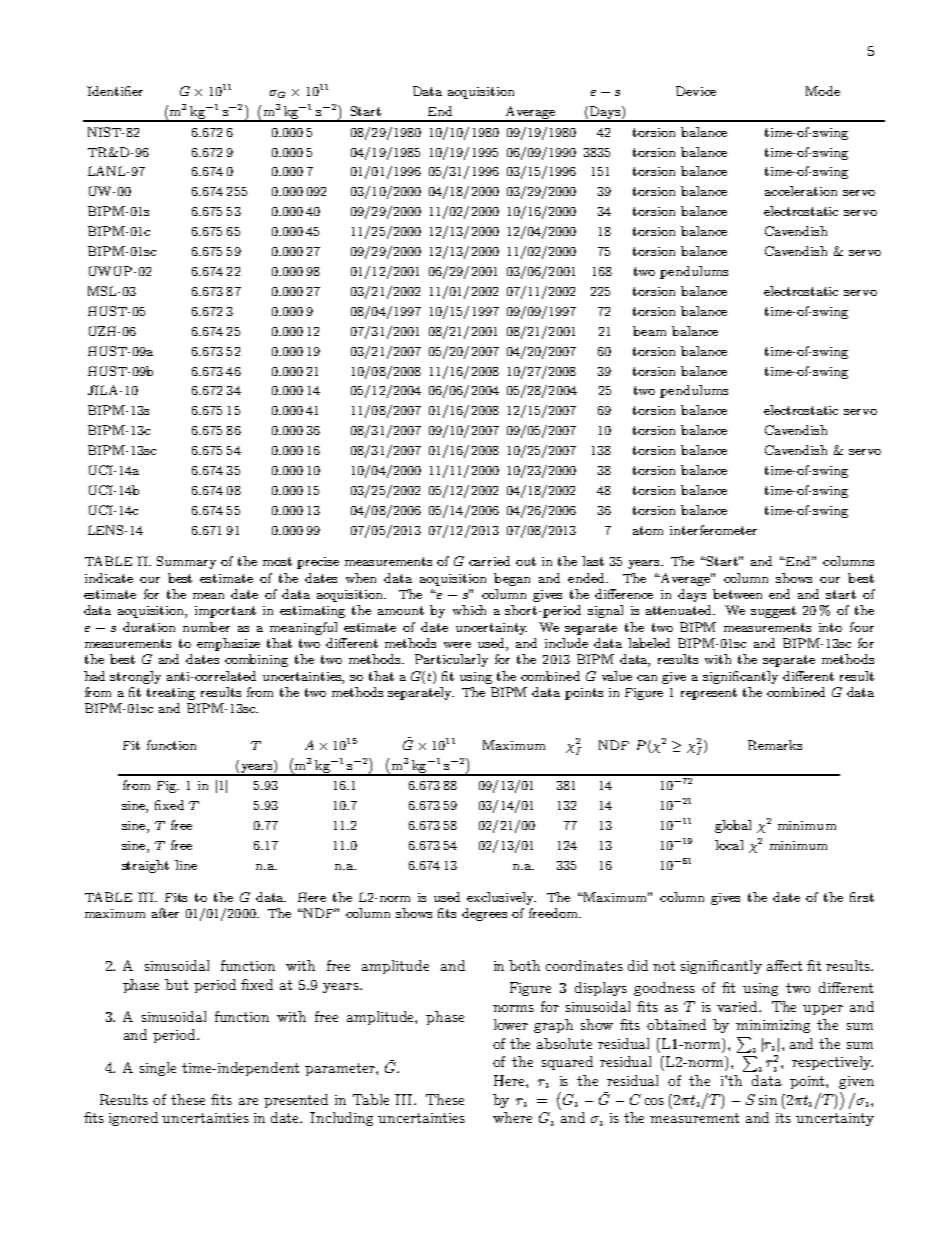  Describe the element at coordinates (823, 91) in the screenshot. I see `Mode` at that location.
